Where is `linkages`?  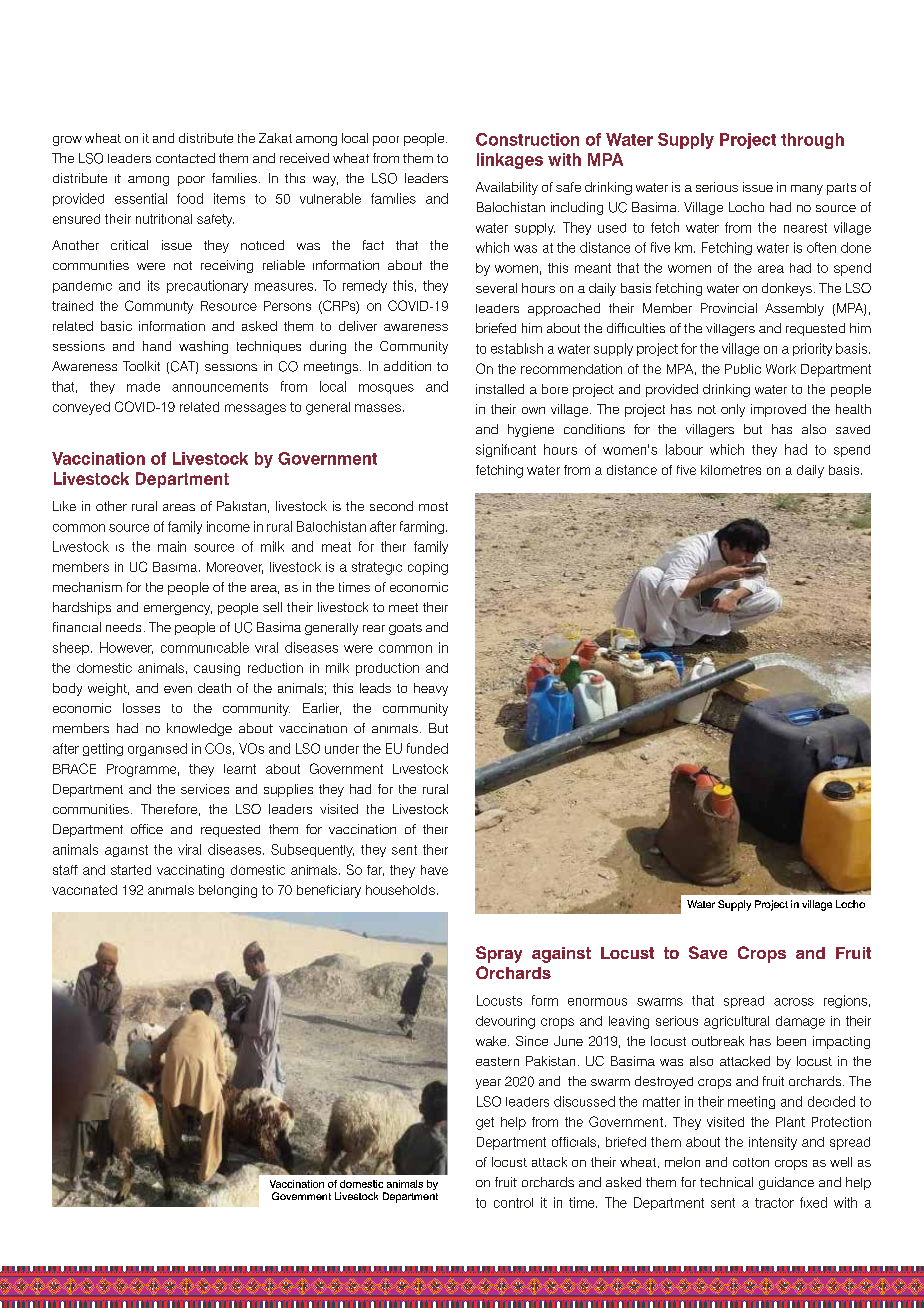
linkages is located at coordinates (510, 161).
